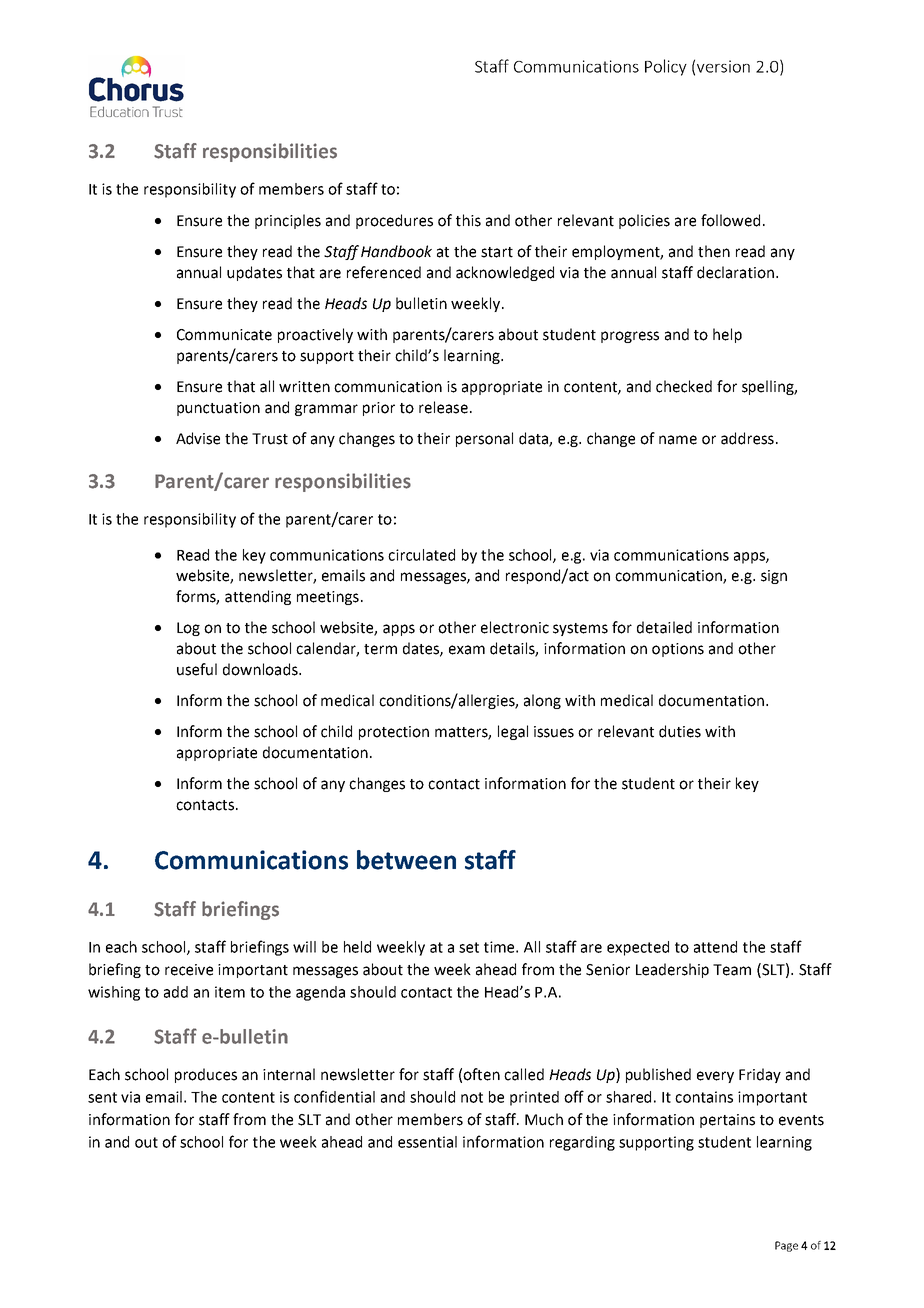 This screenshot has width=924, height=1308. I want to click on not, so click(472, 1097).
